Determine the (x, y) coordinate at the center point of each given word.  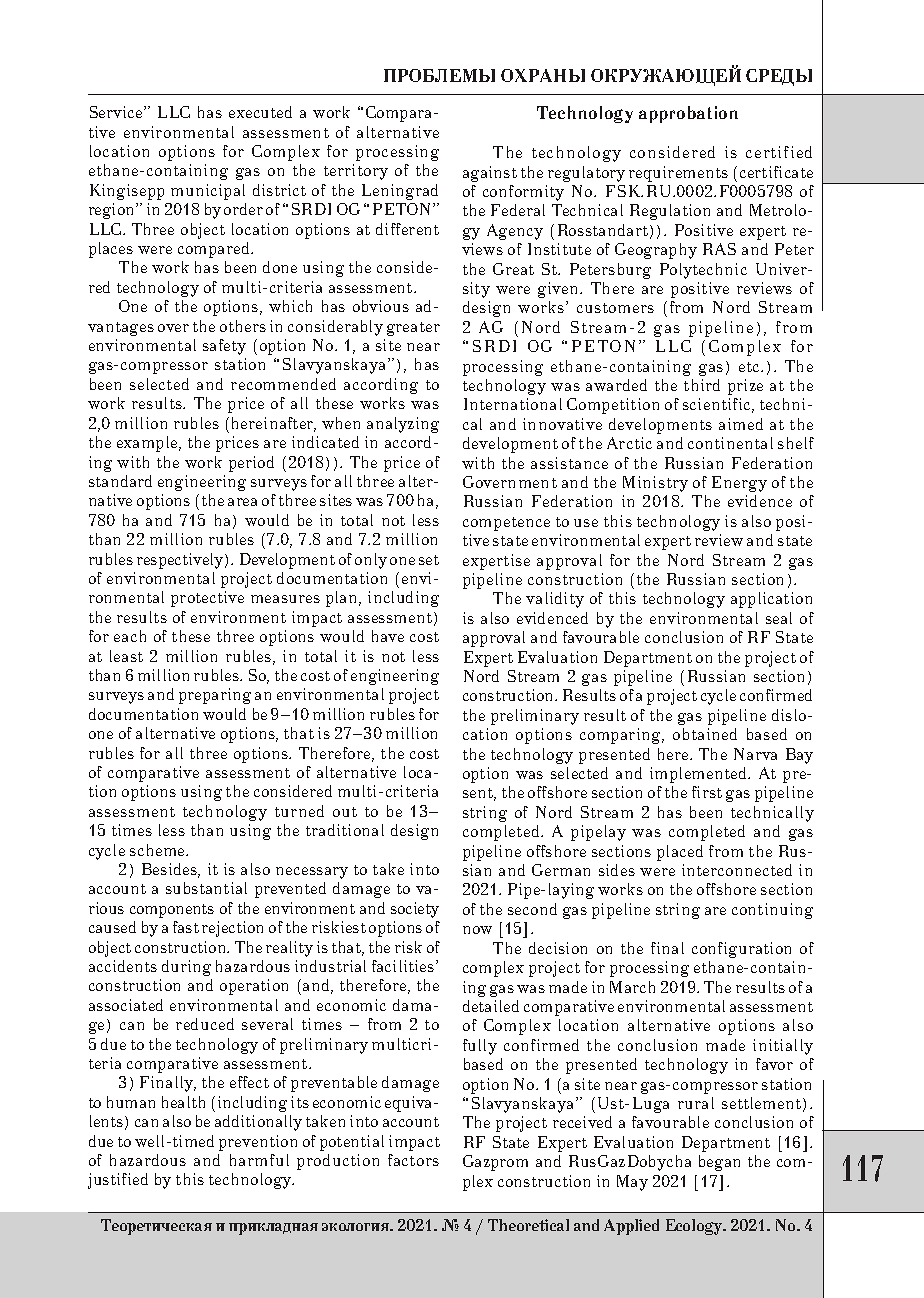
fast (186, 927)
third (702, 385)
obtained (705, 734)
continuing (772, 911)
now (477, 930)
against (490, 174)
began (719, 1163)
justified (118, 1181)
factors (413, 1160)
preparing (215, 696)
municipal (208, 192)
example (148, 444)
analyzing (403, 425)
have (388, 636)
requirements (678, 174)
